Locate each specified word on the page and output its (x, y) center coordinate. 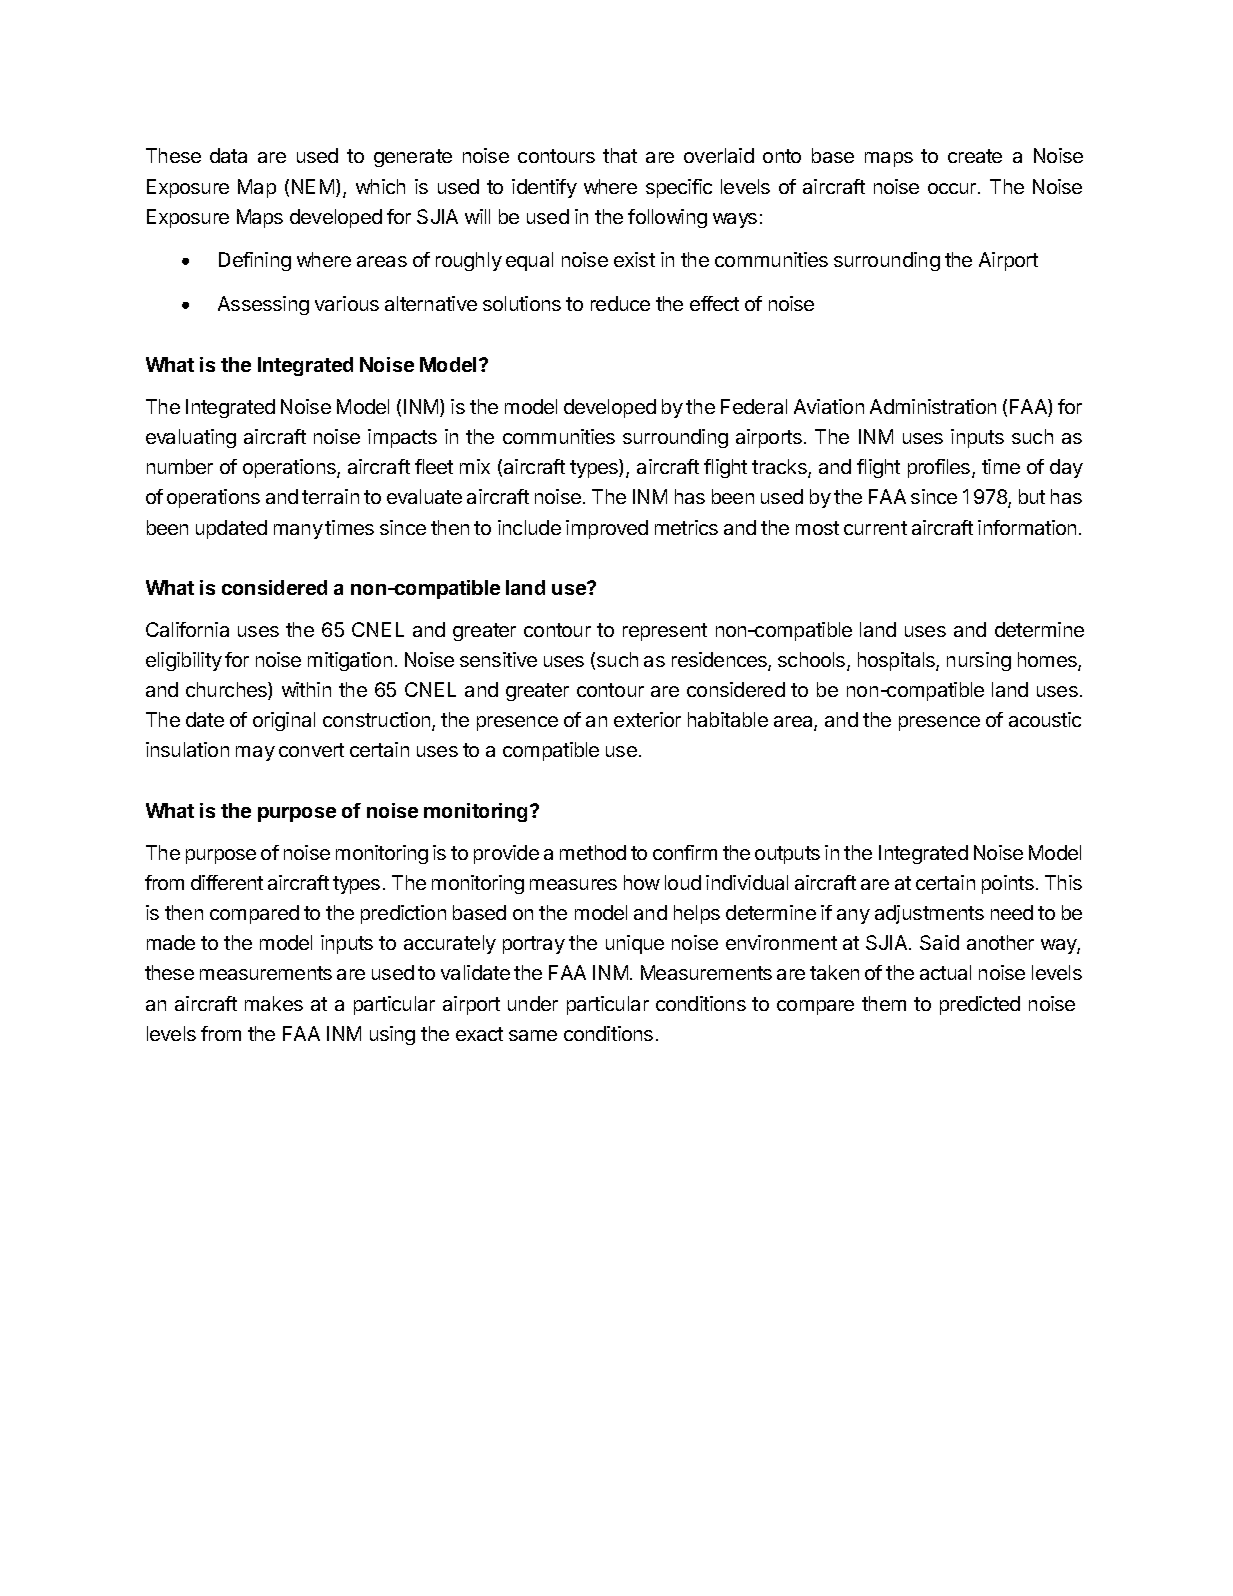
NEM (313, 186)
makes (274, 1003)
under (533, 1003)
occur (953, 188)
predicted (980, 1005)
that (620, 155)
